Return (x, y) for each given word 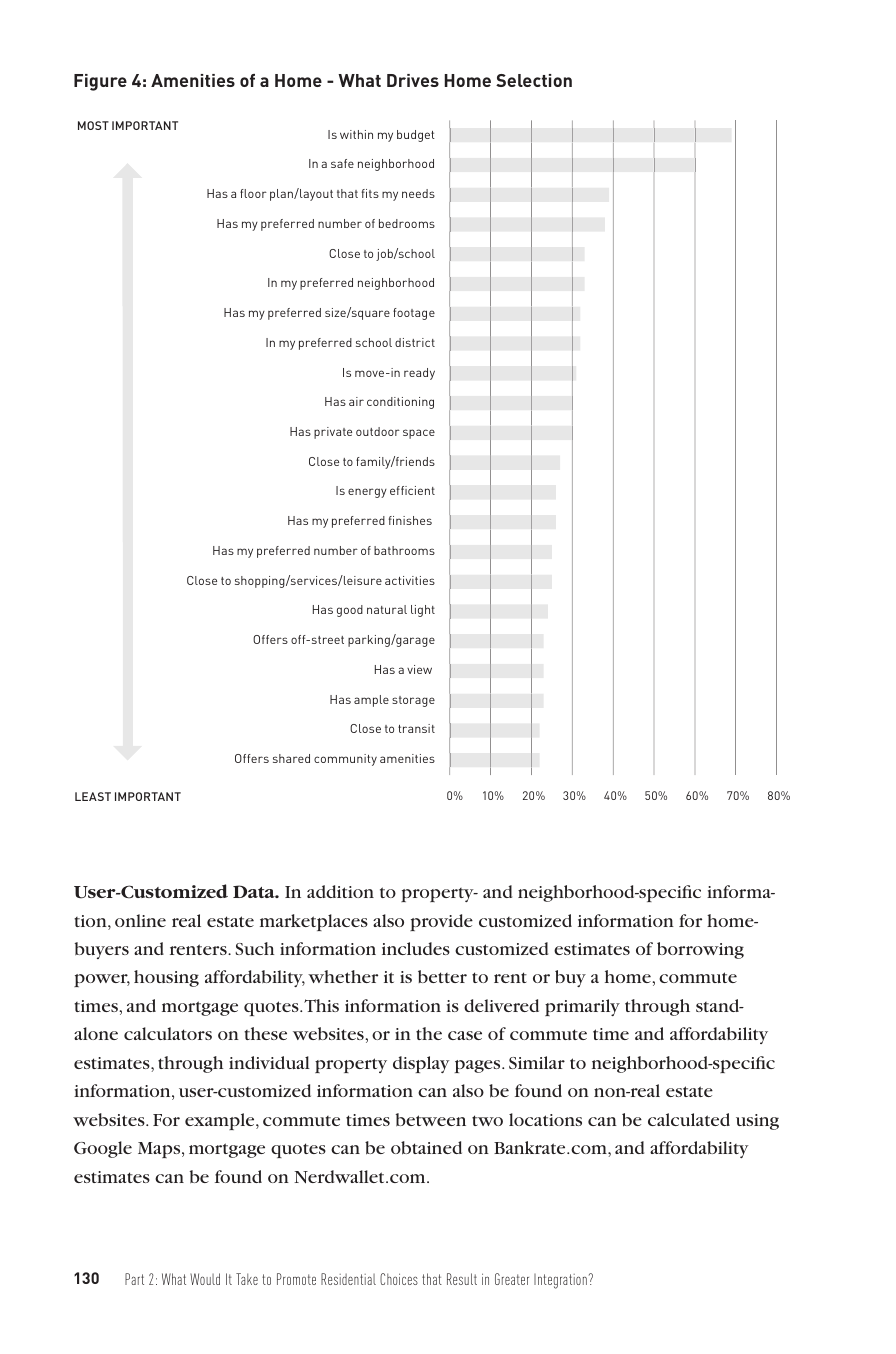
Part (134, 1279)
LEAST (93, 796)
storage (413, 701)
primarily (582, 1007)
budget (416, 136)
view (419, 669)
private (333, 433)
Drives (413, 80)
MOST (93, 125)
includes (416, 948)
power (102, 980)
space (419, 434)
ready (419, 374)
